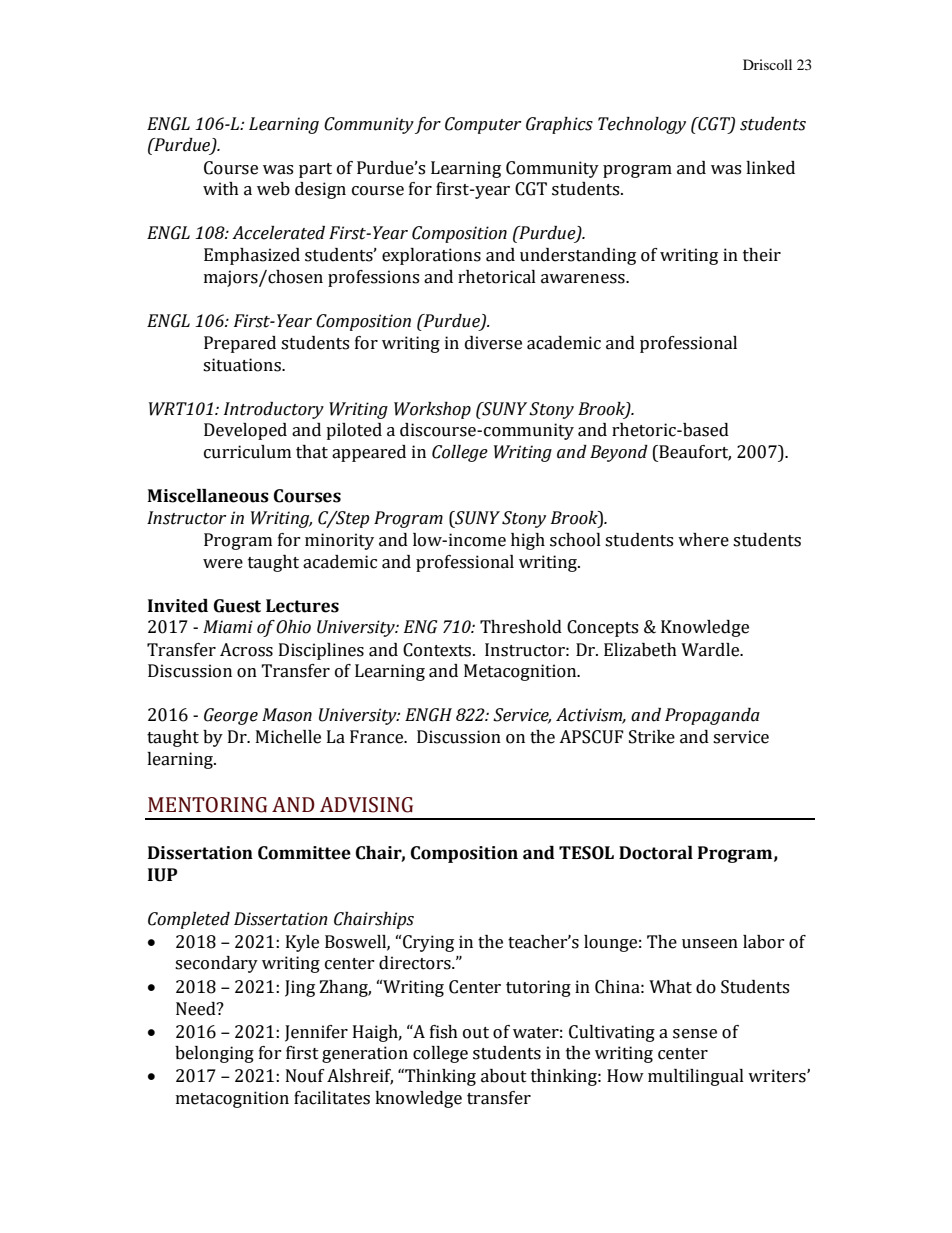  What do you see at coordinates (521, 627) in the image?
I see `Threshold` at bounding box center [521, 627].
